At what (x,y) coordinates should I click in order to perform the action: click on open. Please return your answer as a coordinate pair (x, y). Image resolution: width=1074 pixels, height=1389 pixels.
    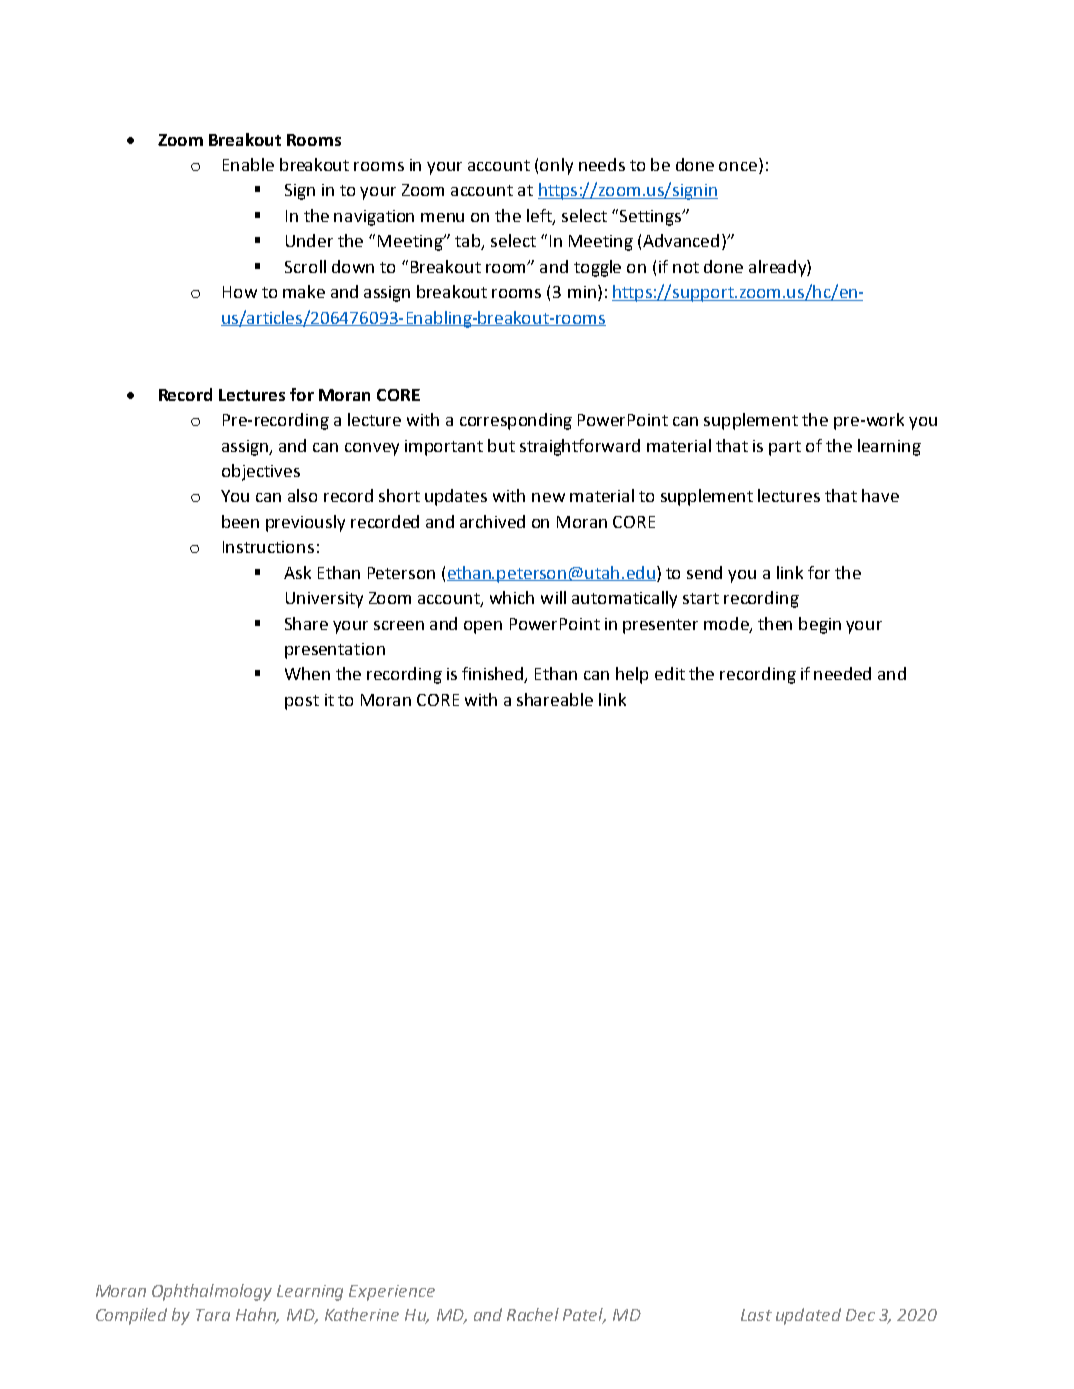
    Looking at the image, I should click on (483, 627).
